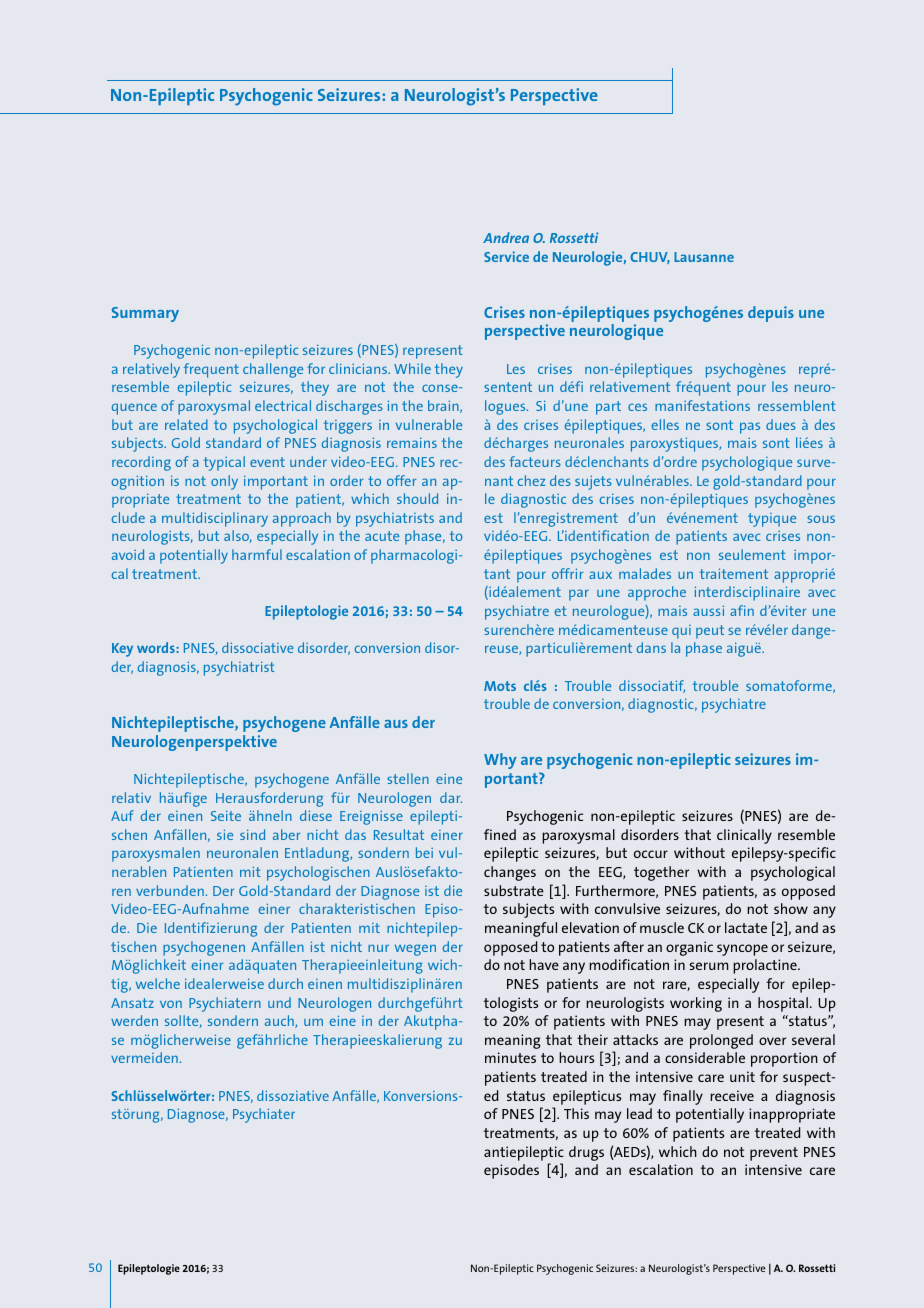 This screenshot has height=1308, width=924. Describe the element at coordinates (732, 1095) in the screenshot. I see `receive` at that location.
